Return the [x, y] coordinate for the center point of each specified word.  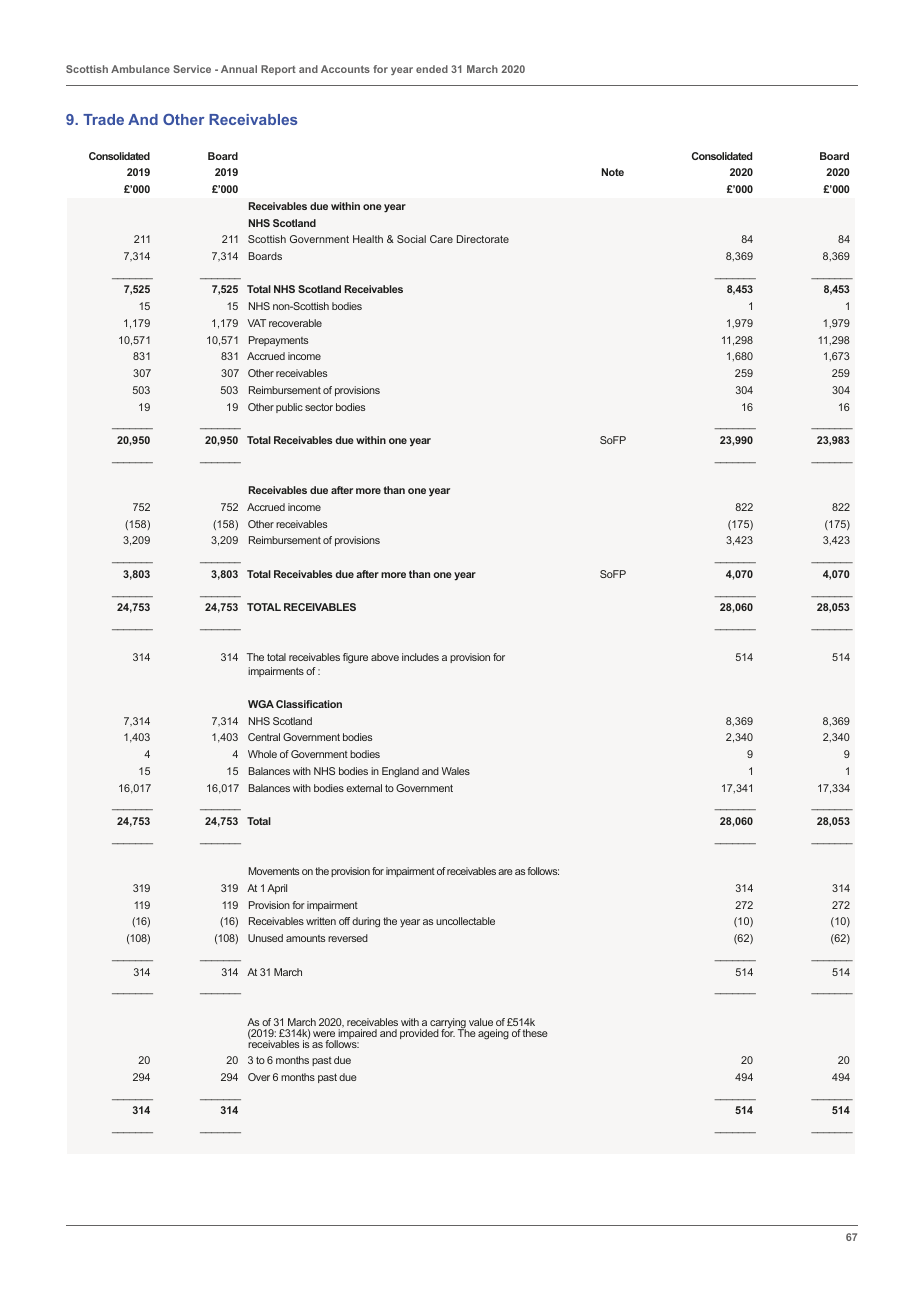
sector [319, 407]
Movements [274, 871]
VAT [256, 323]
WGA [261, 704]
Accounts [345, 69]
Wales [456, 771]
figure [355, 658]
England [400, 772]
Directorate [483, 239]
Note [613, 172]
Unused [265, 938]
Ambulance [140, 69]
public [289, 408]
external [364, 788]
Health [368, 239]
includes [420, 657]
